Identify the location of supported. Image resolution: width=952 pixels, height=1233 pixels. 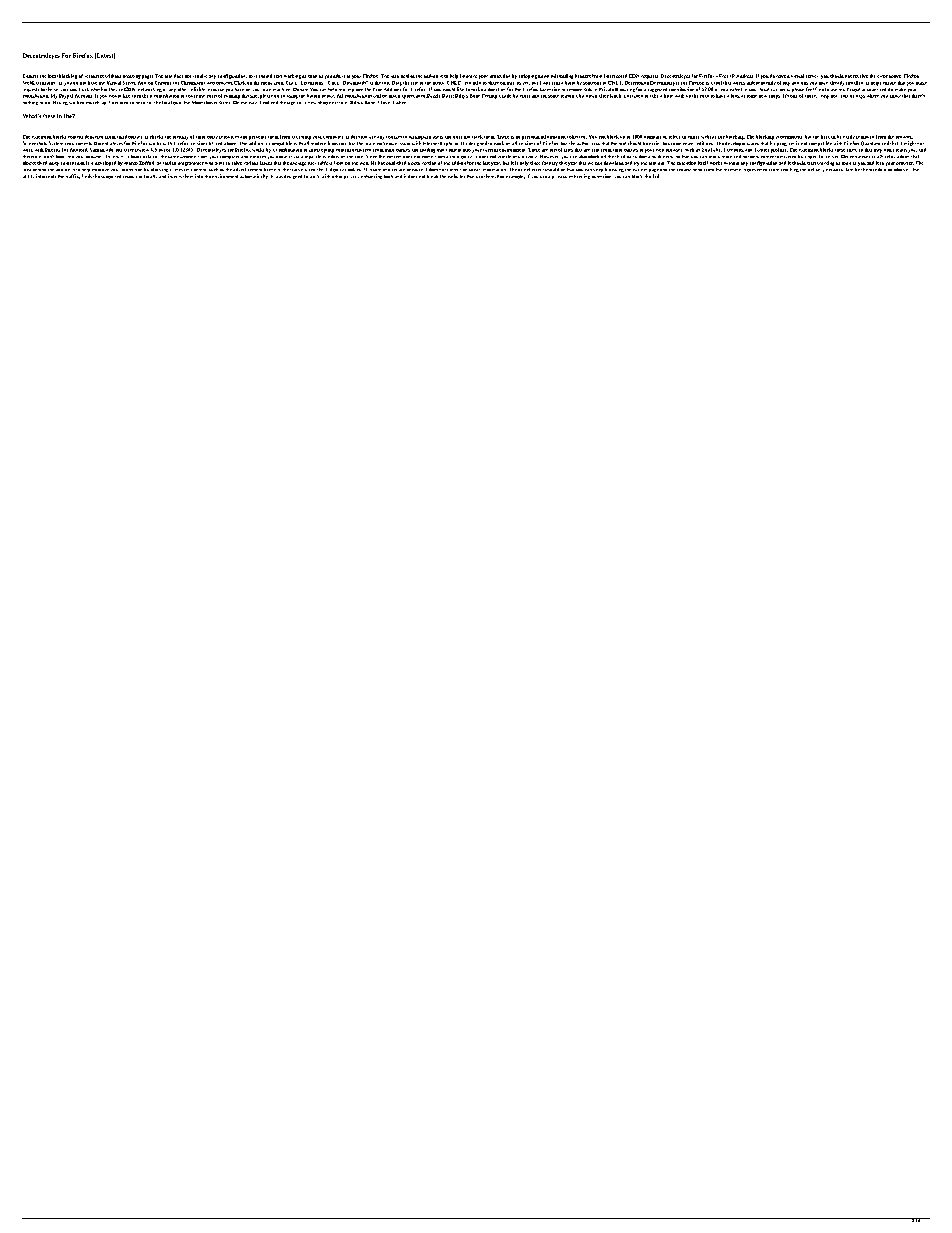
(111, 177).
